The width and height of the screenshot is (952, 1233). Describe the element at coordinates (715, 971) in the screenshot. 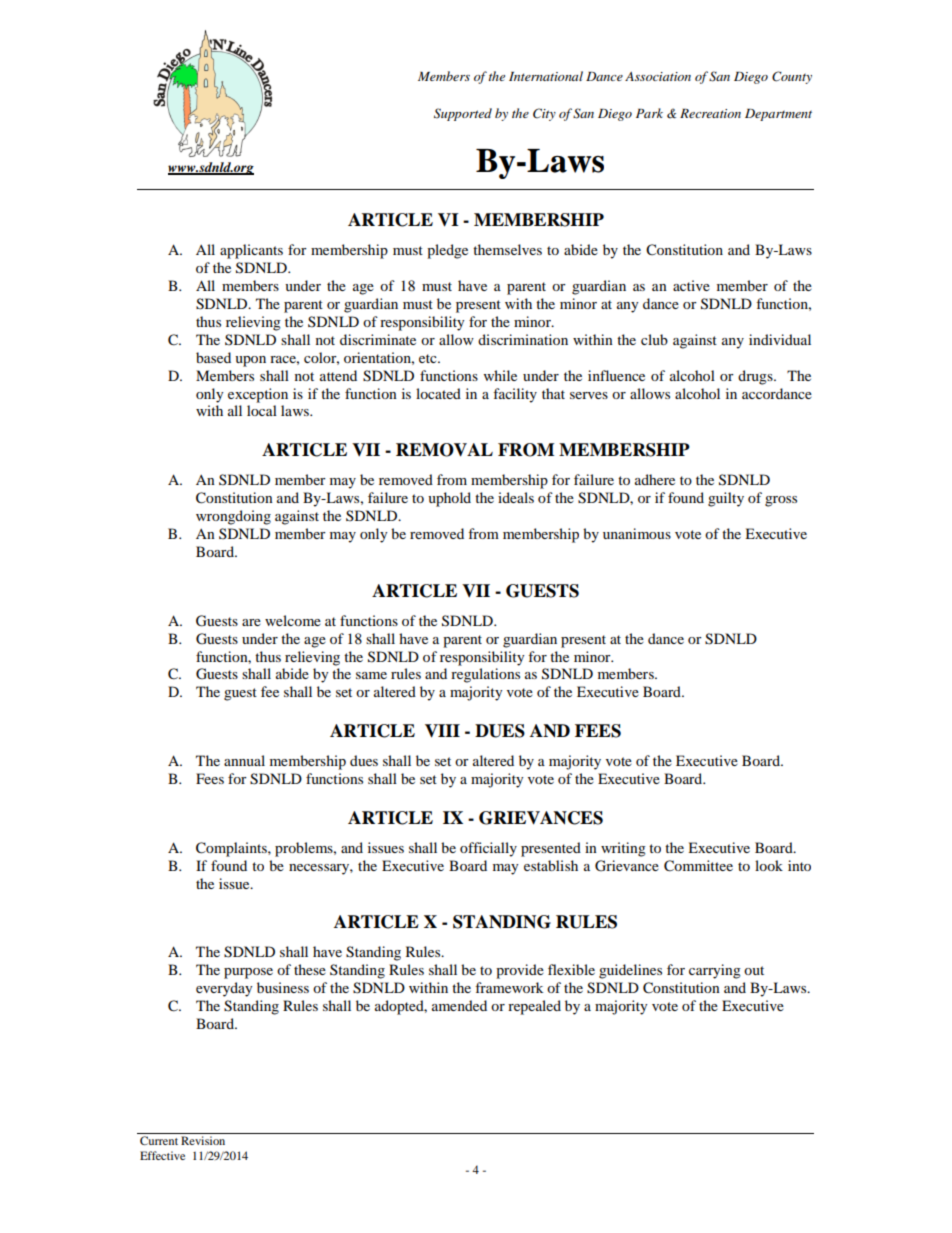

I see `carrying` at that location.
